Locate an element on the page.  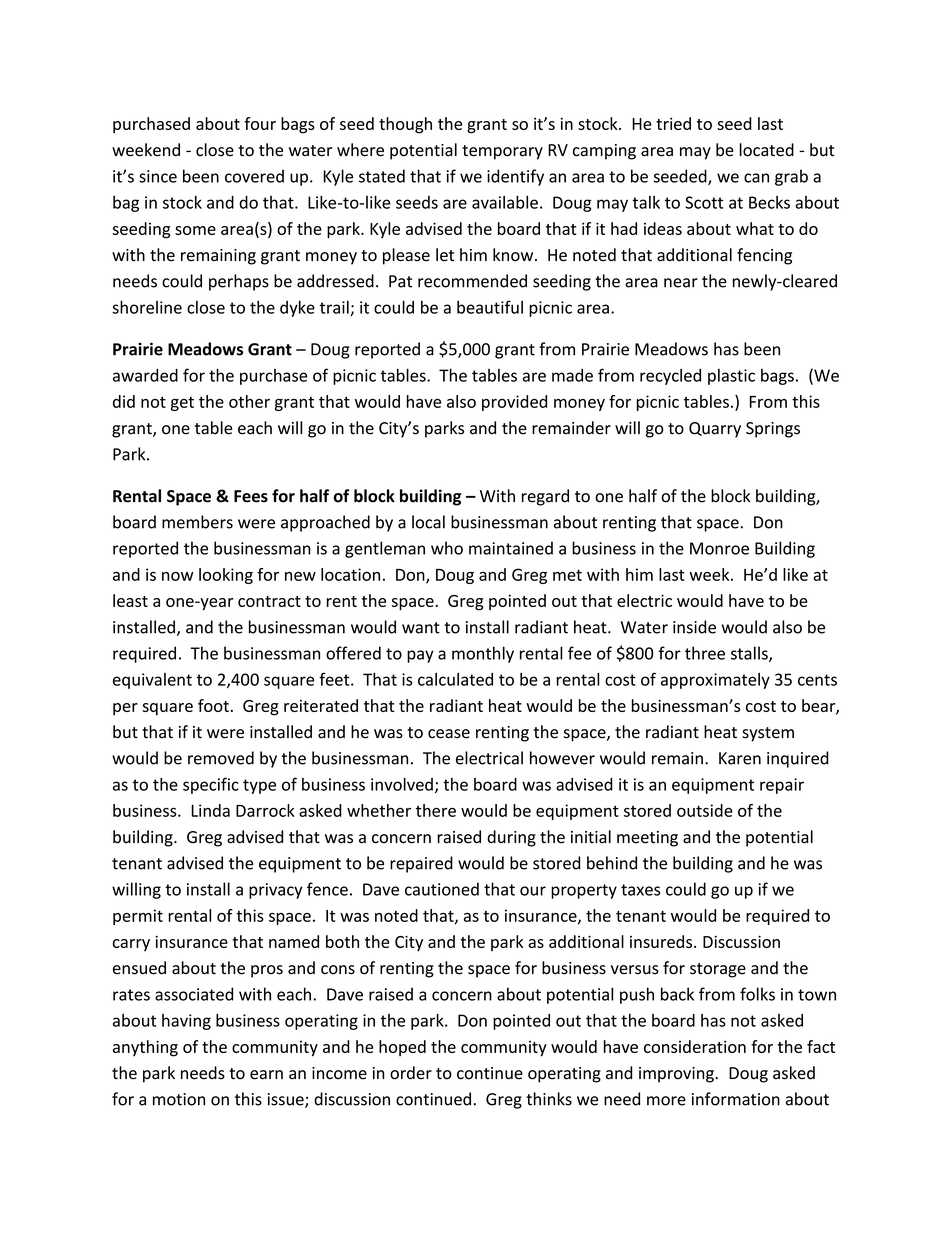
Karen is located at coordinates (740, 758).
